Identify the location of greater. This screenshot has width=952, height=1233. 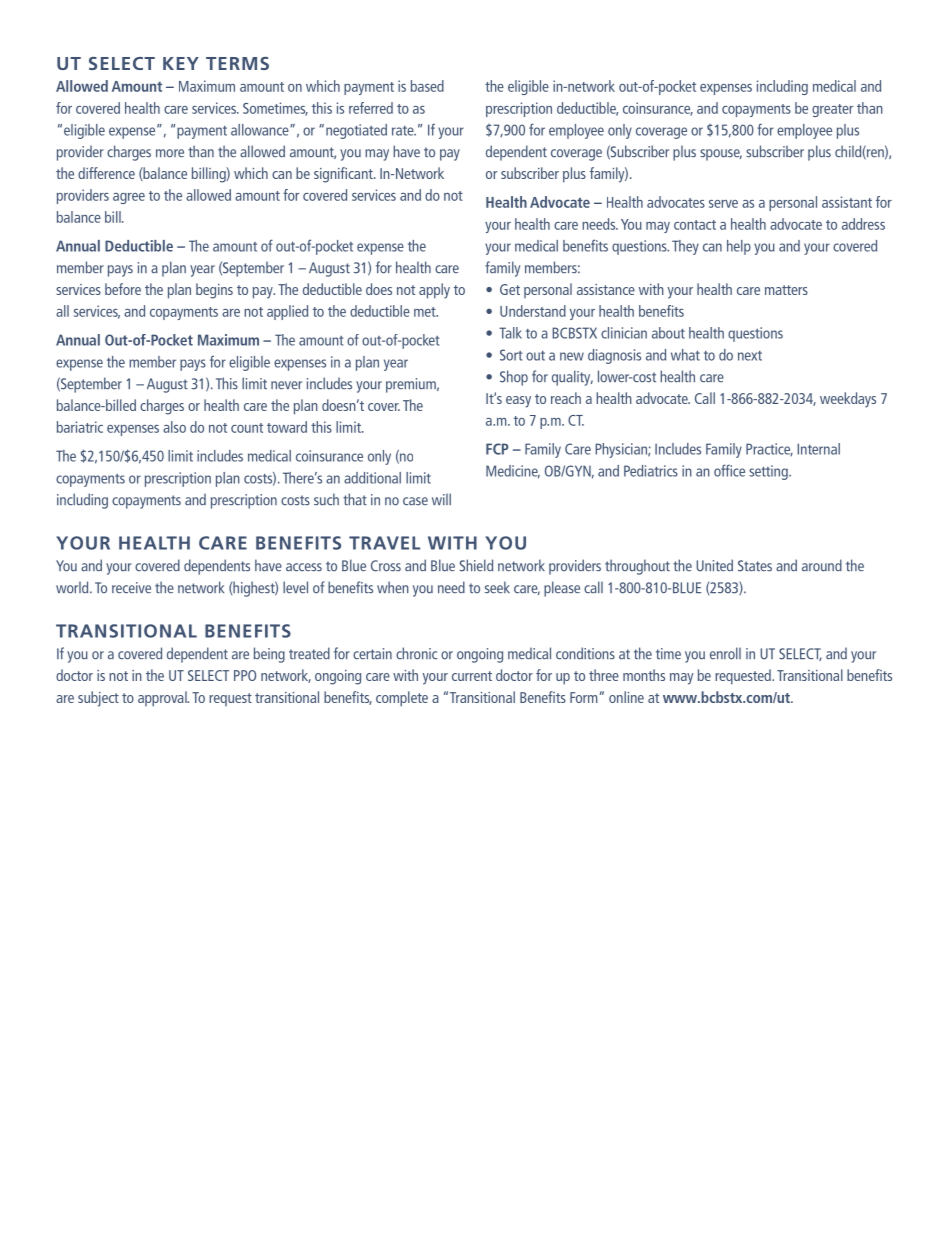
(832, 110).
